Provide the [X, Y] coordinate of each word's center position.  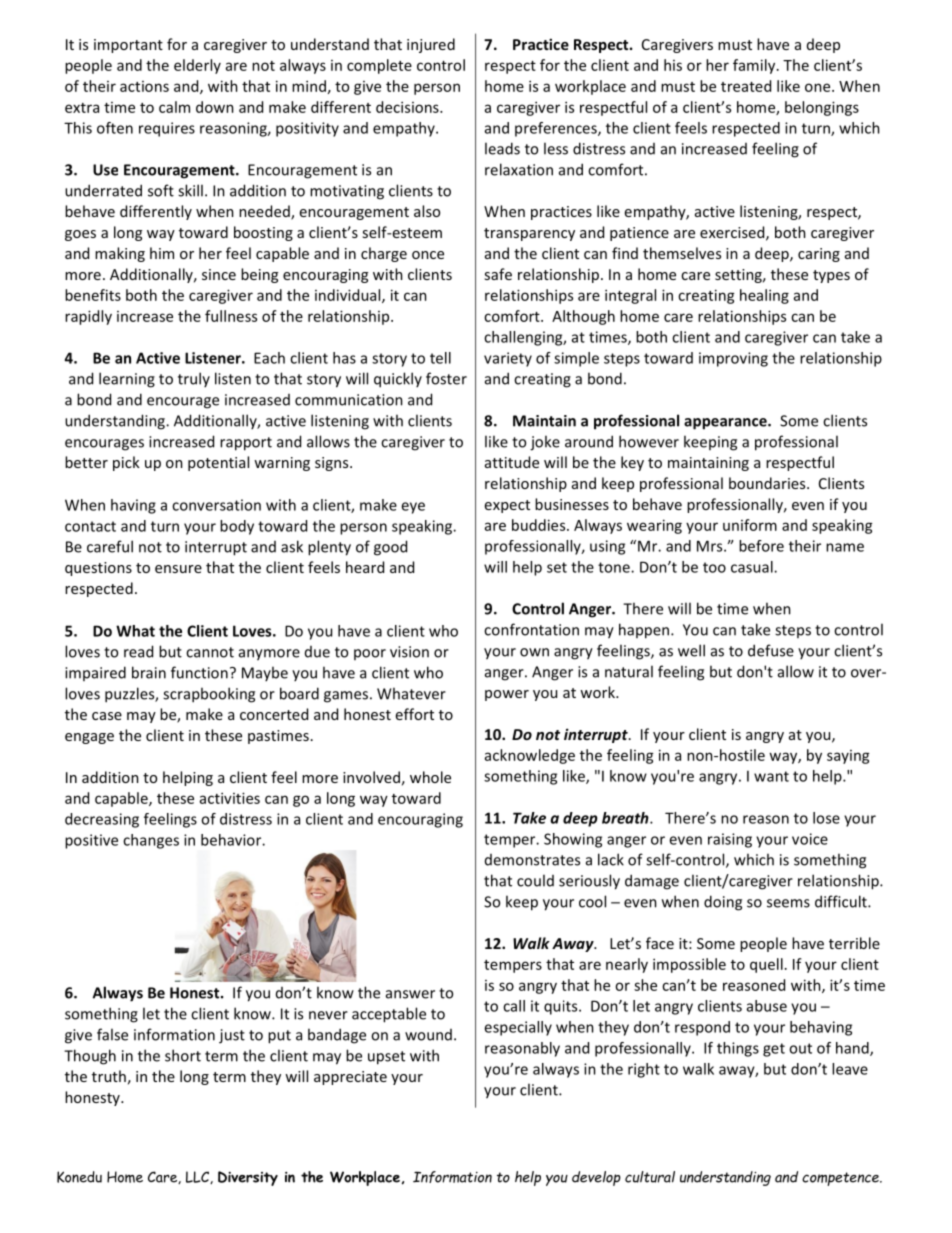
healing [764, 296]
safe [498, 274]
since [219, 274]
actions [144, 86]
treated [746, 86]
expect [507, 506]
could [535, 880]
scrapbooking [209, 695]
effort [415, 714]
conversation [216, 505]
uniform [750, 525]
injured [431, 45]
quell [766, 965]
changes [151, 841]
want [771, 776]
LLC [198, 1177]
